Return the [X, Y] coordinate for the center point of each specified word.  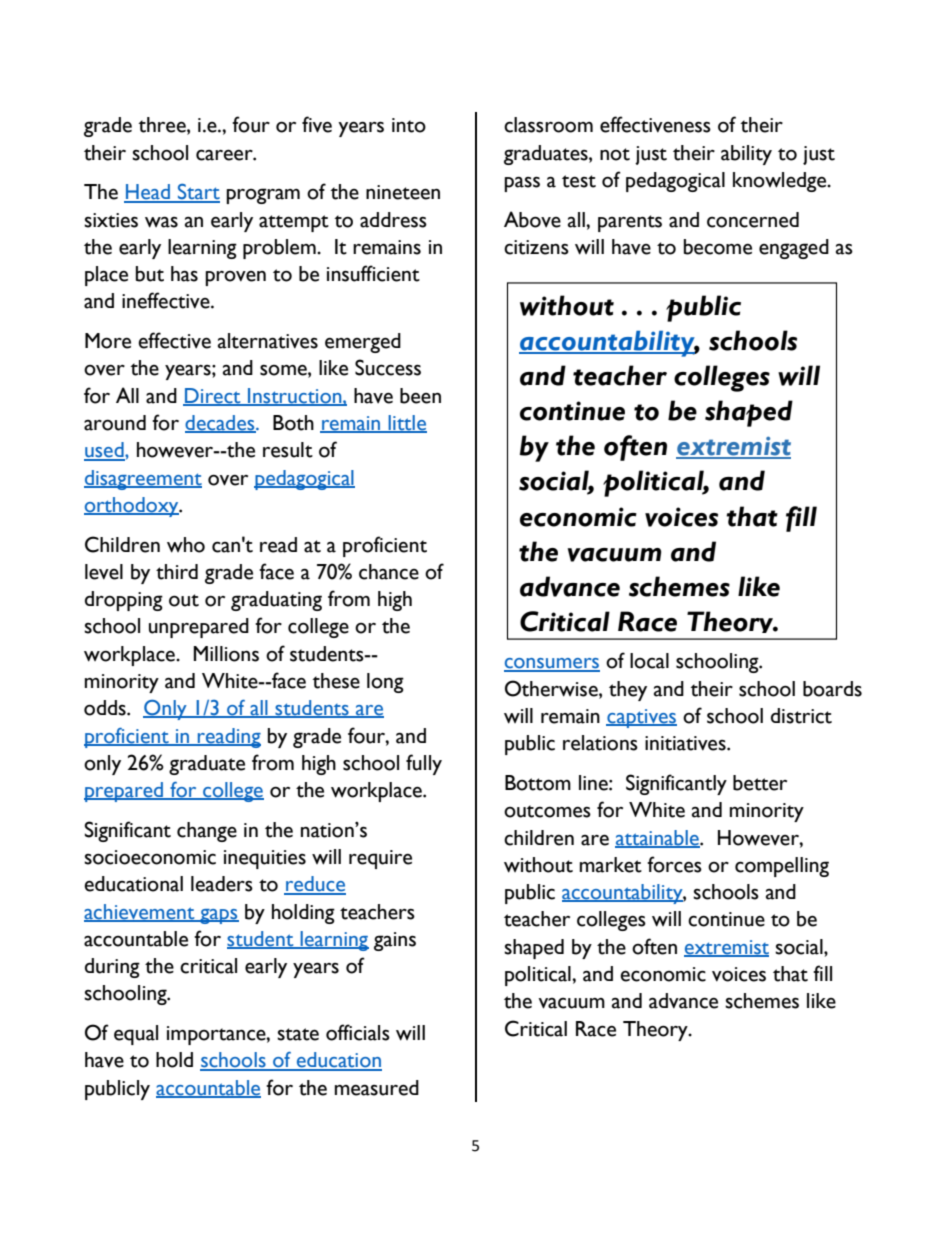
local [649, 661]
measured [377, 1088]
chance [389, 572]
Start [198, 193]
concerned [753, 220]
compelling [782, 867]
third [177, 572]
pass [522, 184]
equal [136, 1035]
